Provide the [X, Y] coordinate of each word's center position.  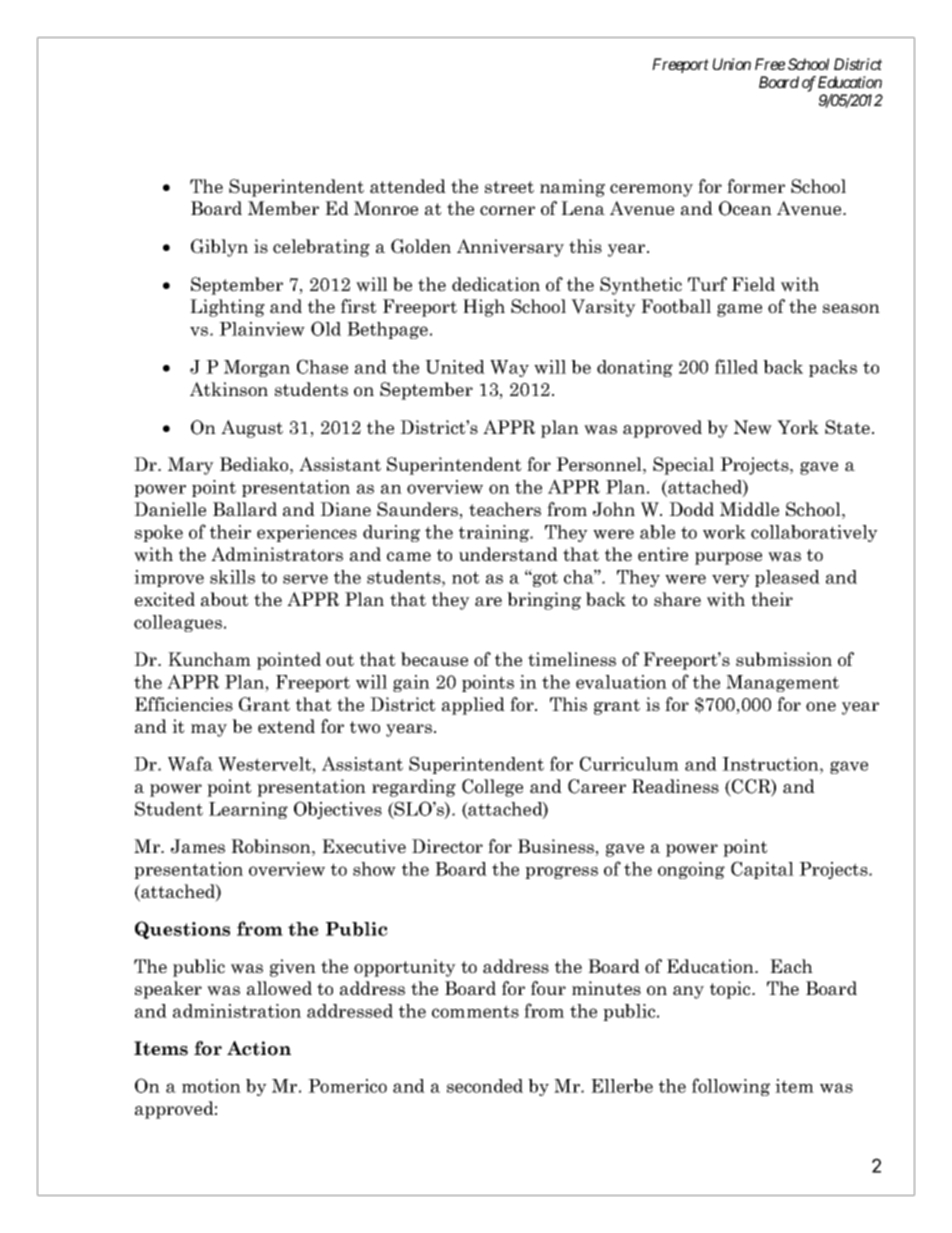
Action [259, 1048]
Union [731, 64]
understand [508, 554]
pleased [787, 578]
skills [232, 577]
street [509, 187]
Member [283, 208]
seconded [485, 1086]
